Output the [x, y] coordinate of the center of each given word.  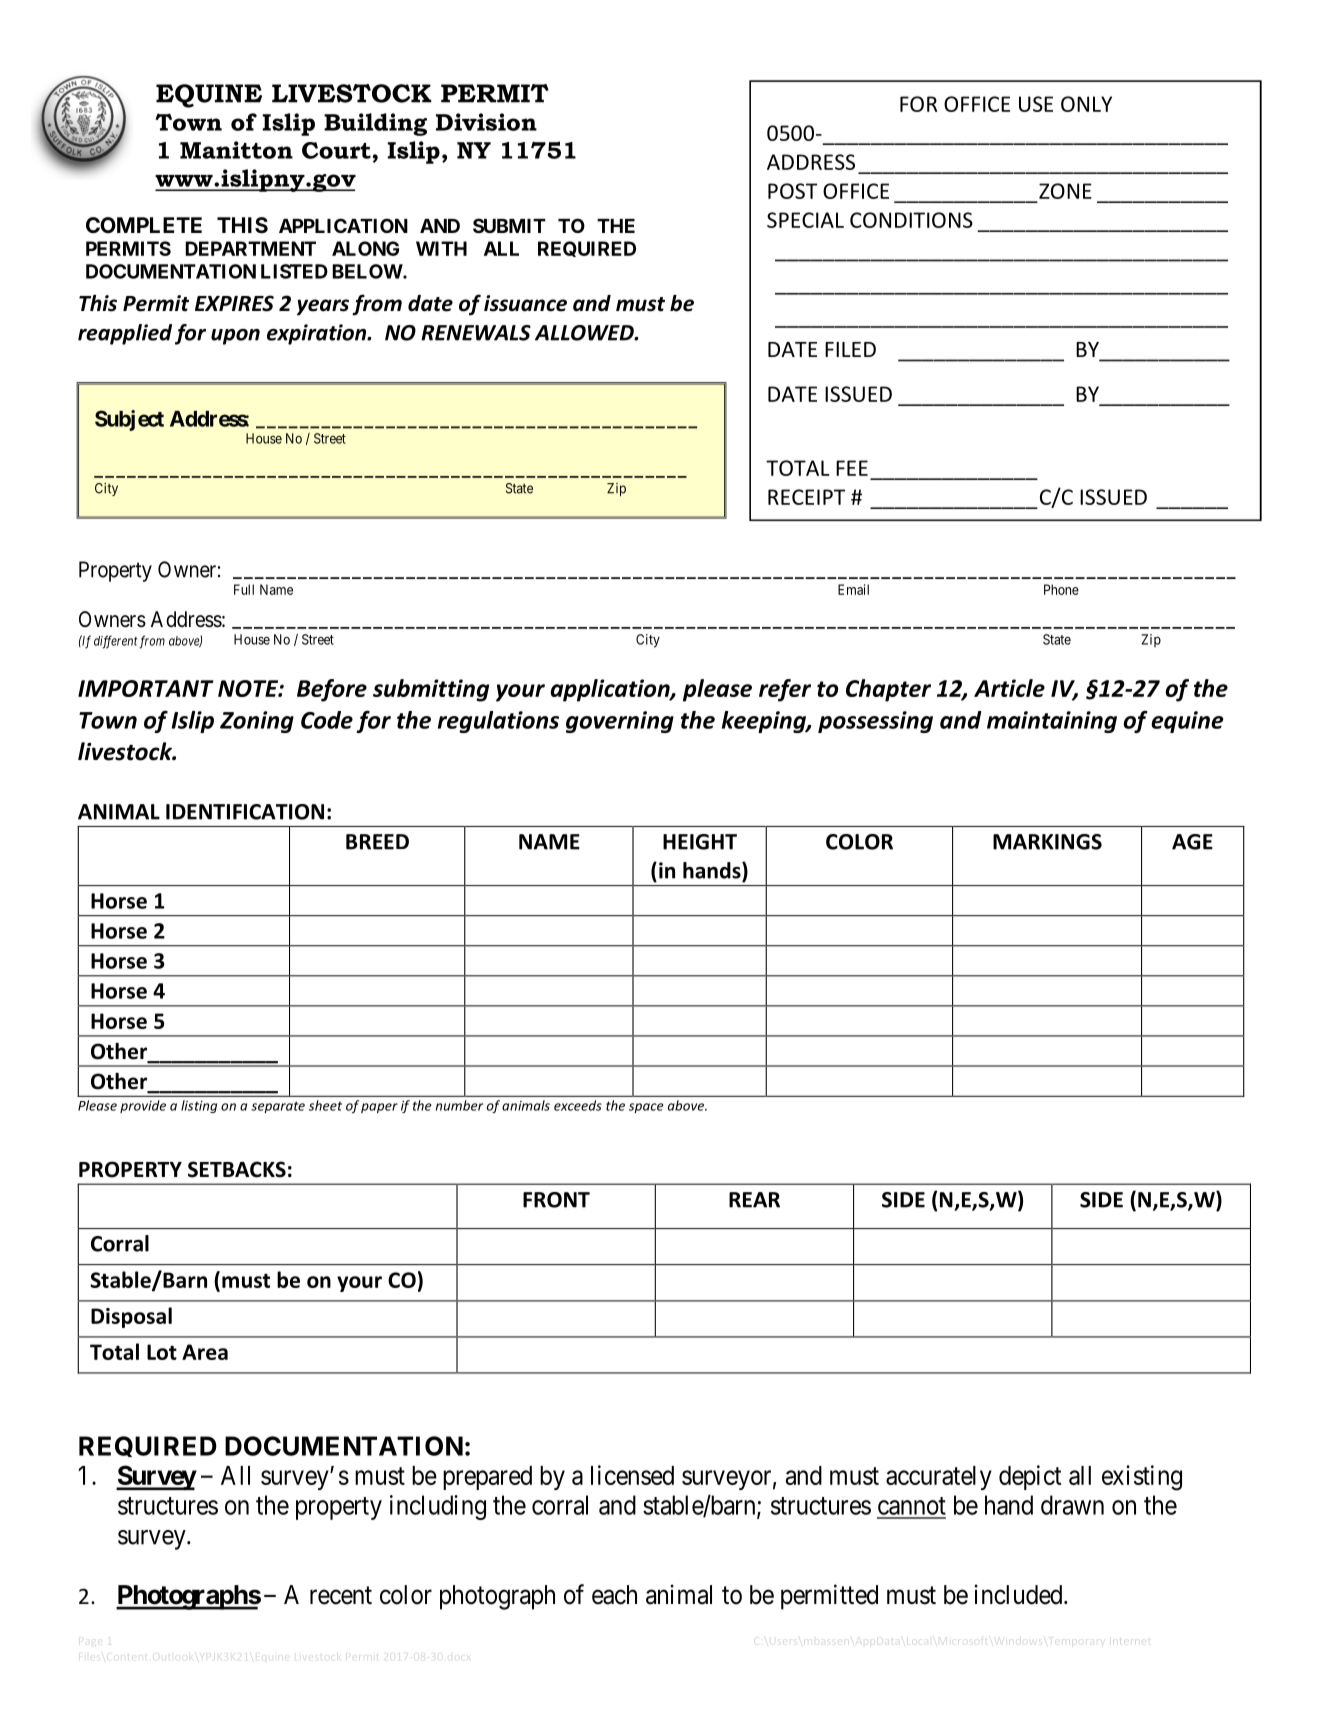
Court [336, 150]
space [646, 1108]
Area [205, 1352]
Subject [129, 420]
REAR [754, 1200]
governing [620, 722]
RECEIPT [806, 497]
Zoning [257, 722]
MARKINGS [1047, 842]
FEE [852, 468]
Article [1009, 688]
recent [341, 1595]
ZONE [1065, 191]
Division [486, 122]
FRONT [556, 1200]
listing [199, 1106]
